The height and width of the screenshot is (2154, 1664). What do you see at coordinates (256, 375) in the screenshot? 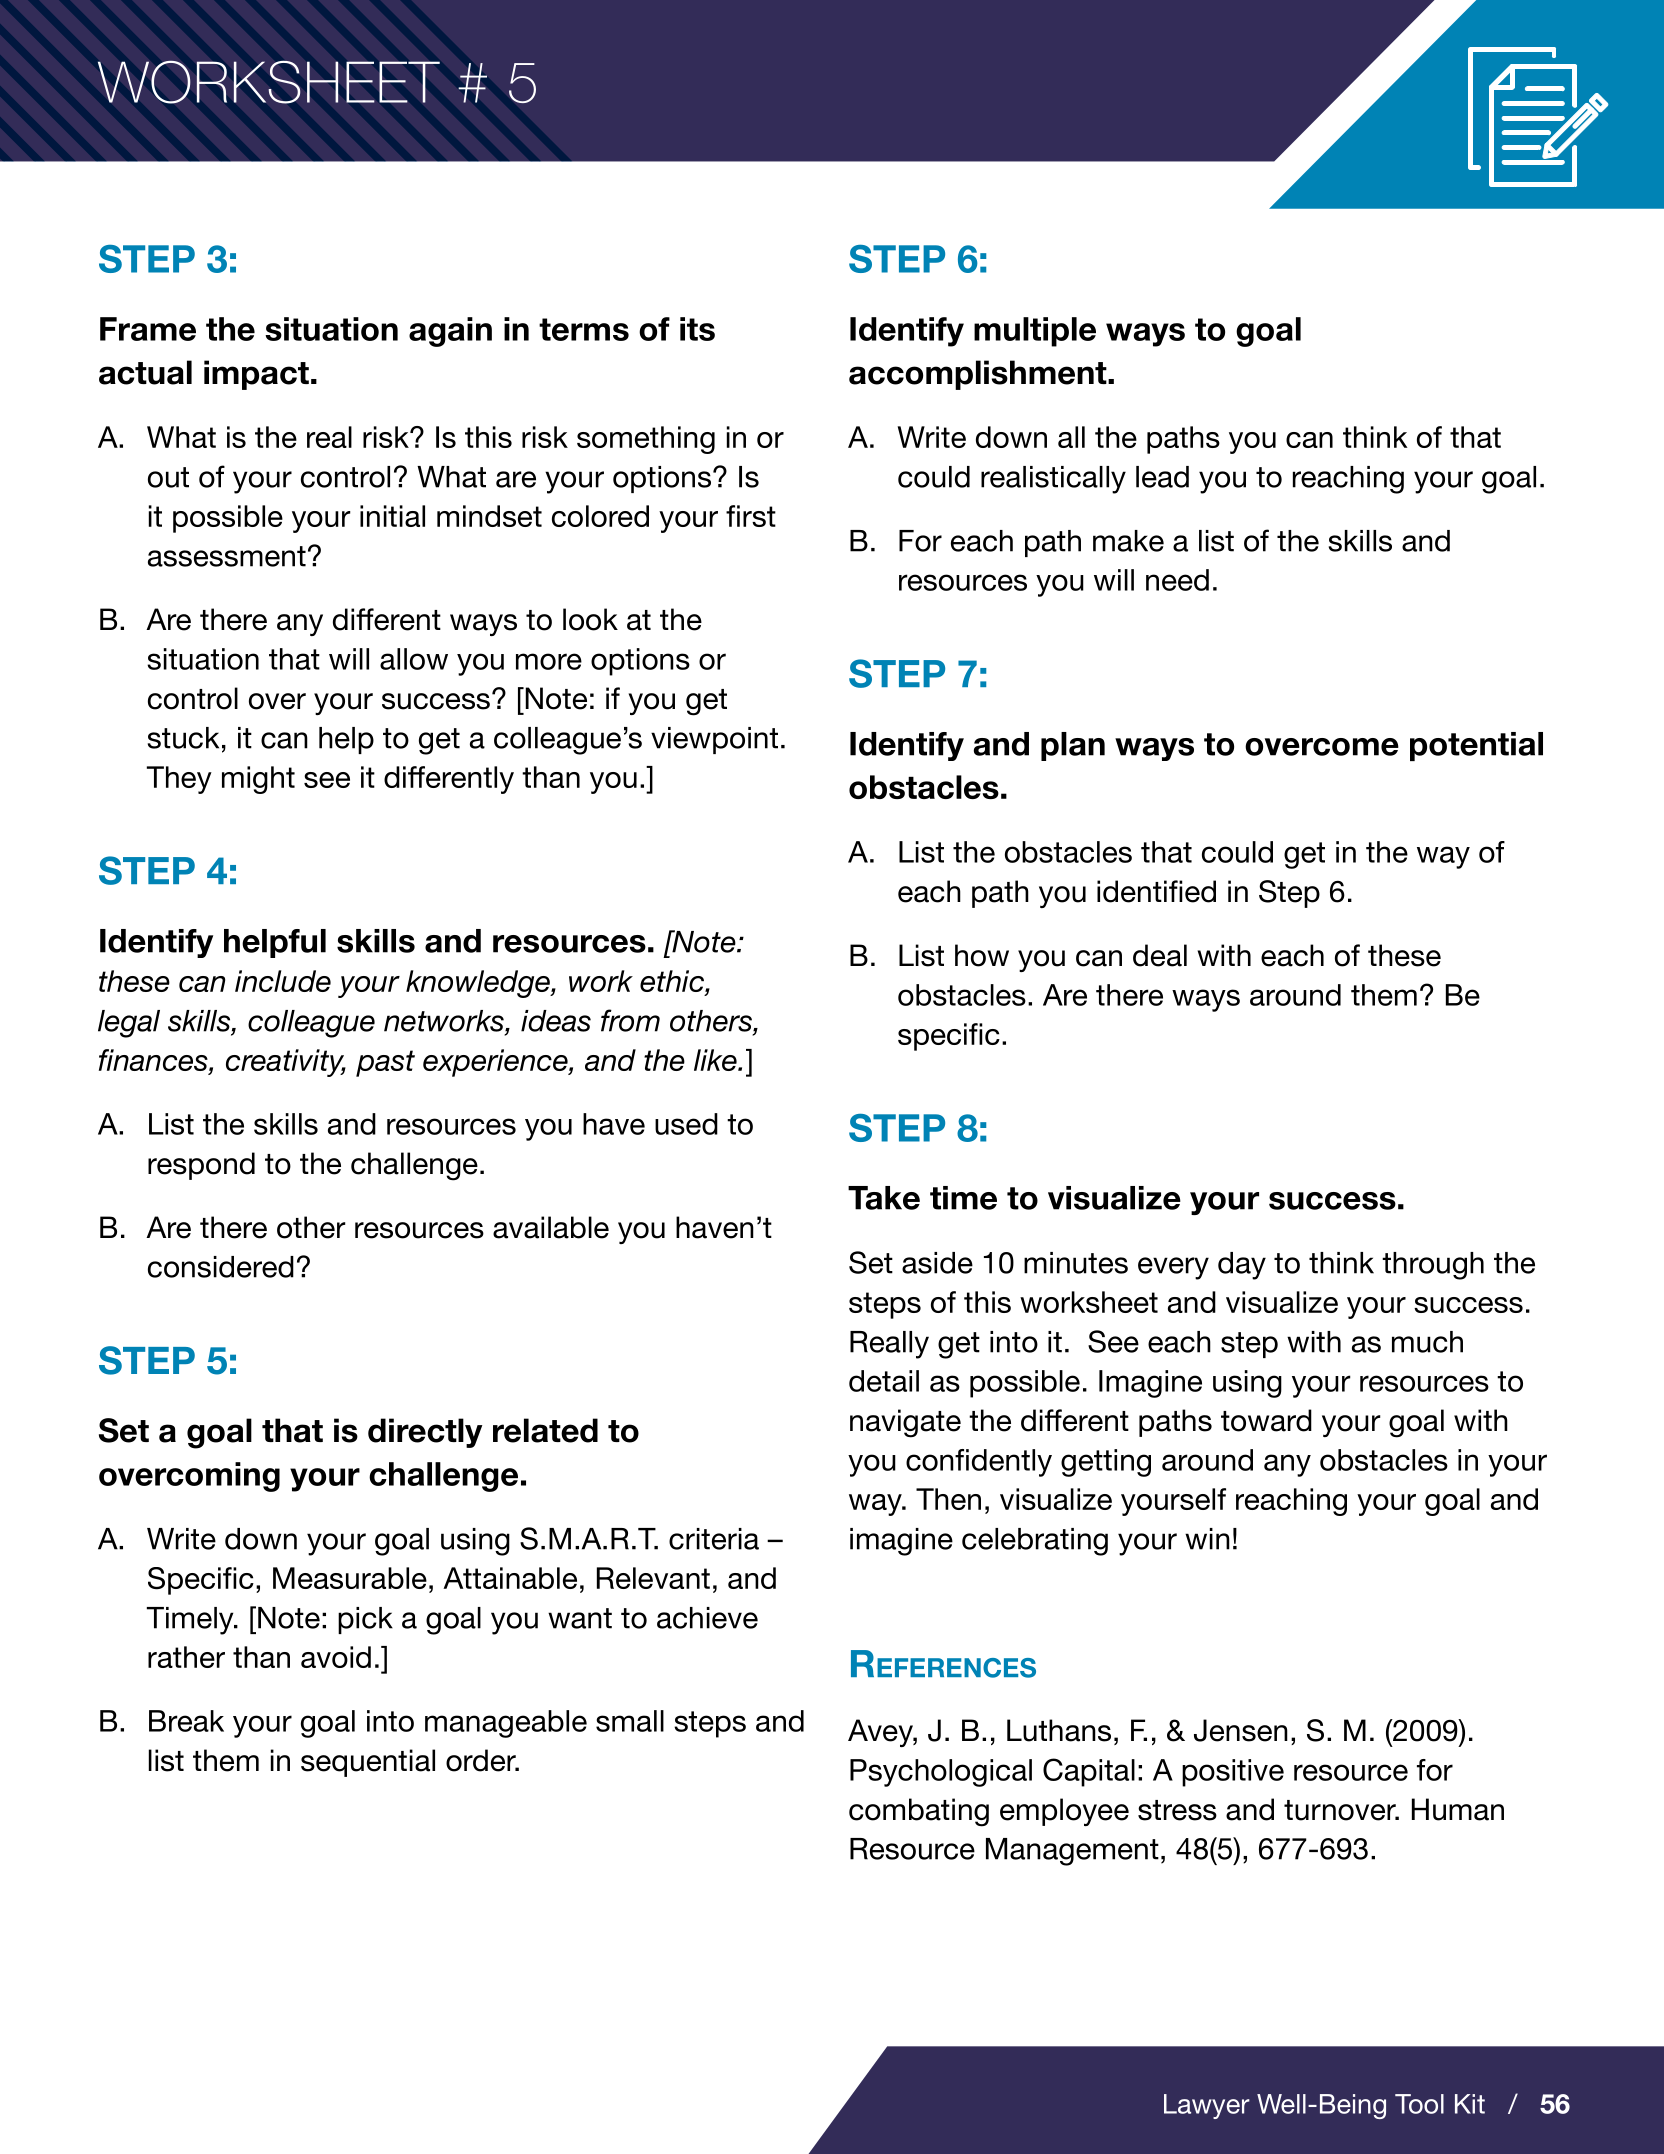
I see `impact` at bounding box center [256, 375].
